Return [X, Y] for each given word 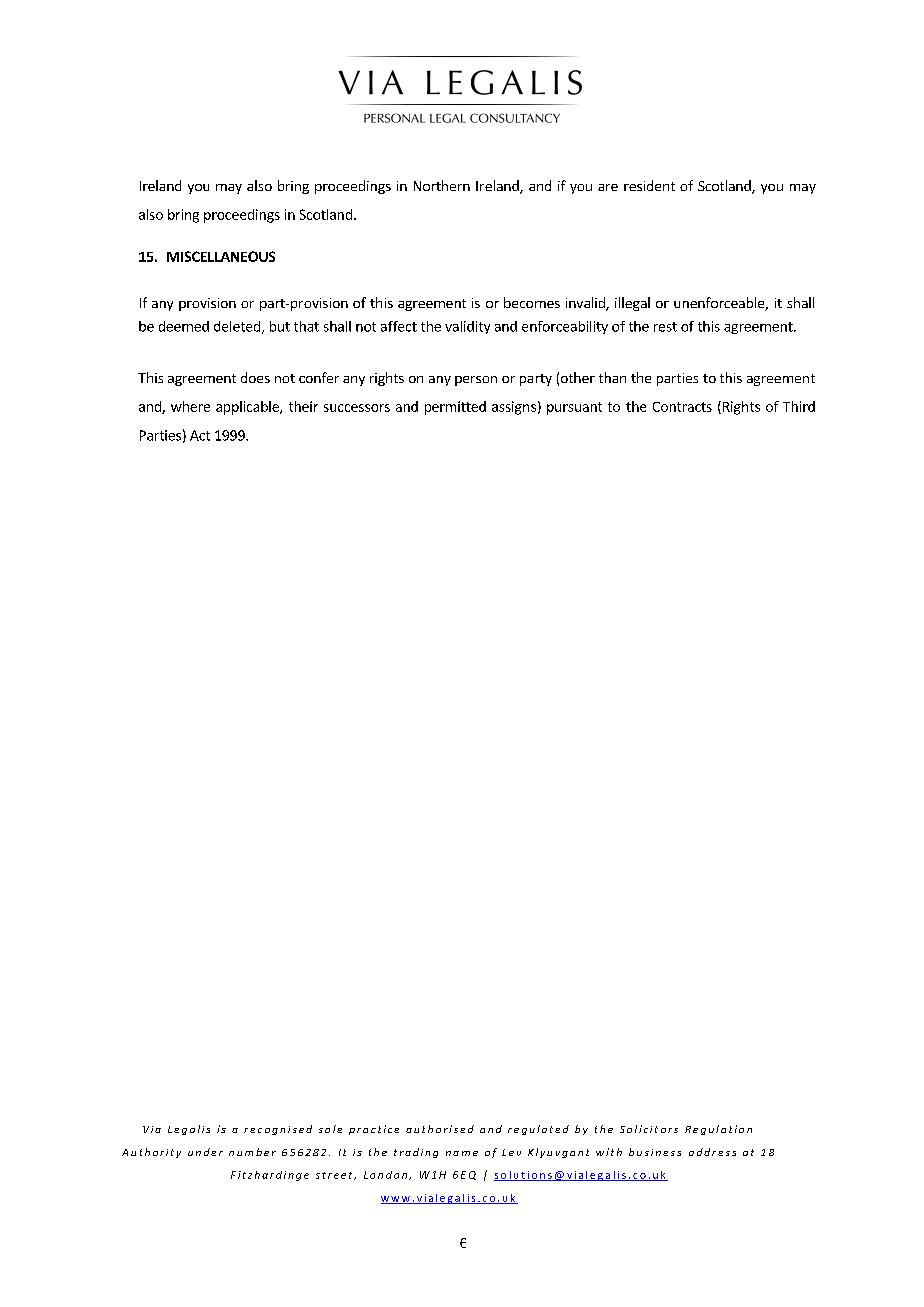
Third [799, 406]
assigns [514, 408]
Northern [442, 185]
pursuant [574, 408]
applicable [248, 408]
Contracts [682, 407]
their [303, 406]
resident [649, 185]
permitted [455, 408]
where [190, 406]
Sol [630, 1129]
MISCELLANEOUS [221, 256]
